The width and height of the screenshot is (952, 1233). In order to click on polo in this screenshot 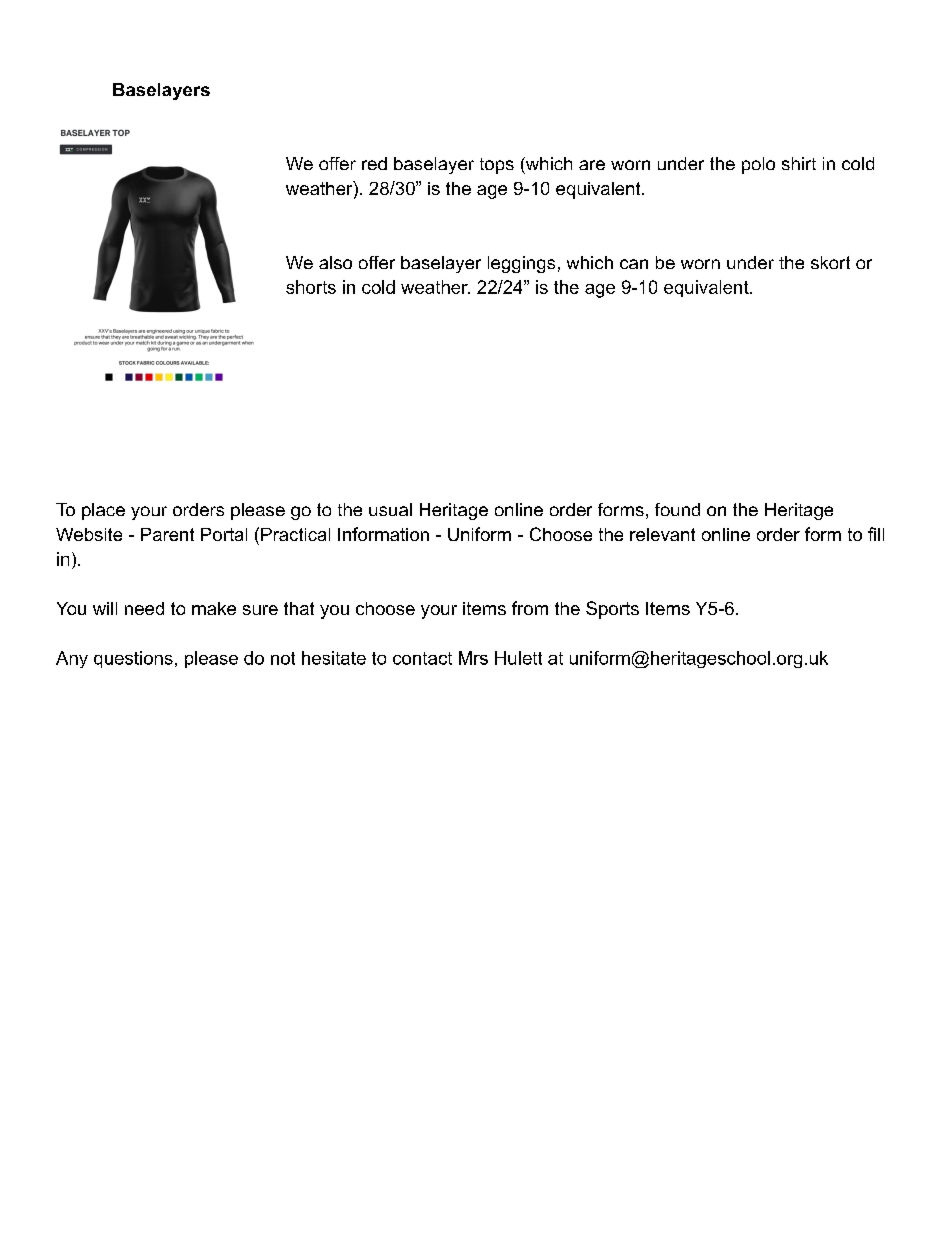, I will do `click(758, 165)`.
